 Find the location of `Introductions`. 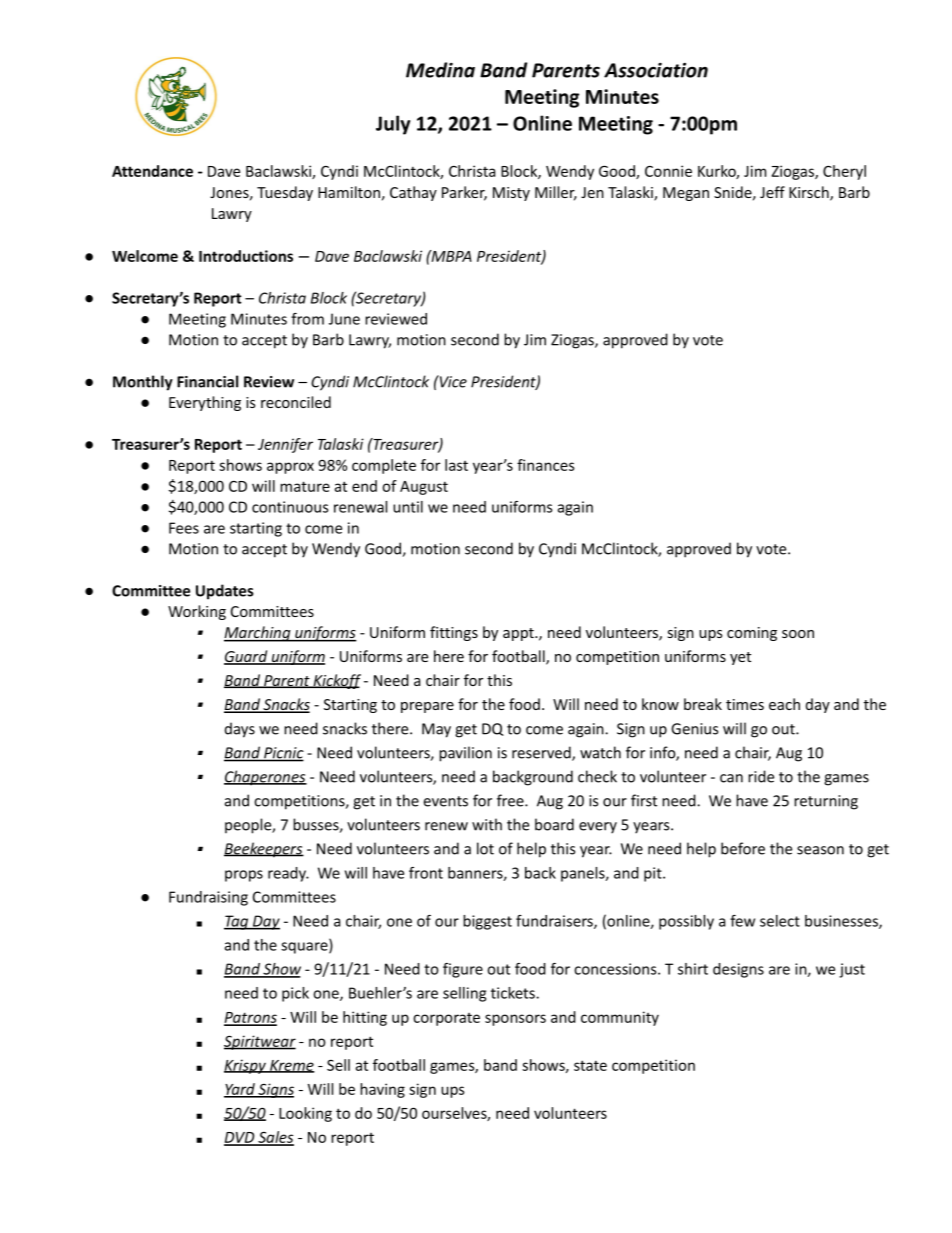

Introductions is located at coordinates (246, 256).
